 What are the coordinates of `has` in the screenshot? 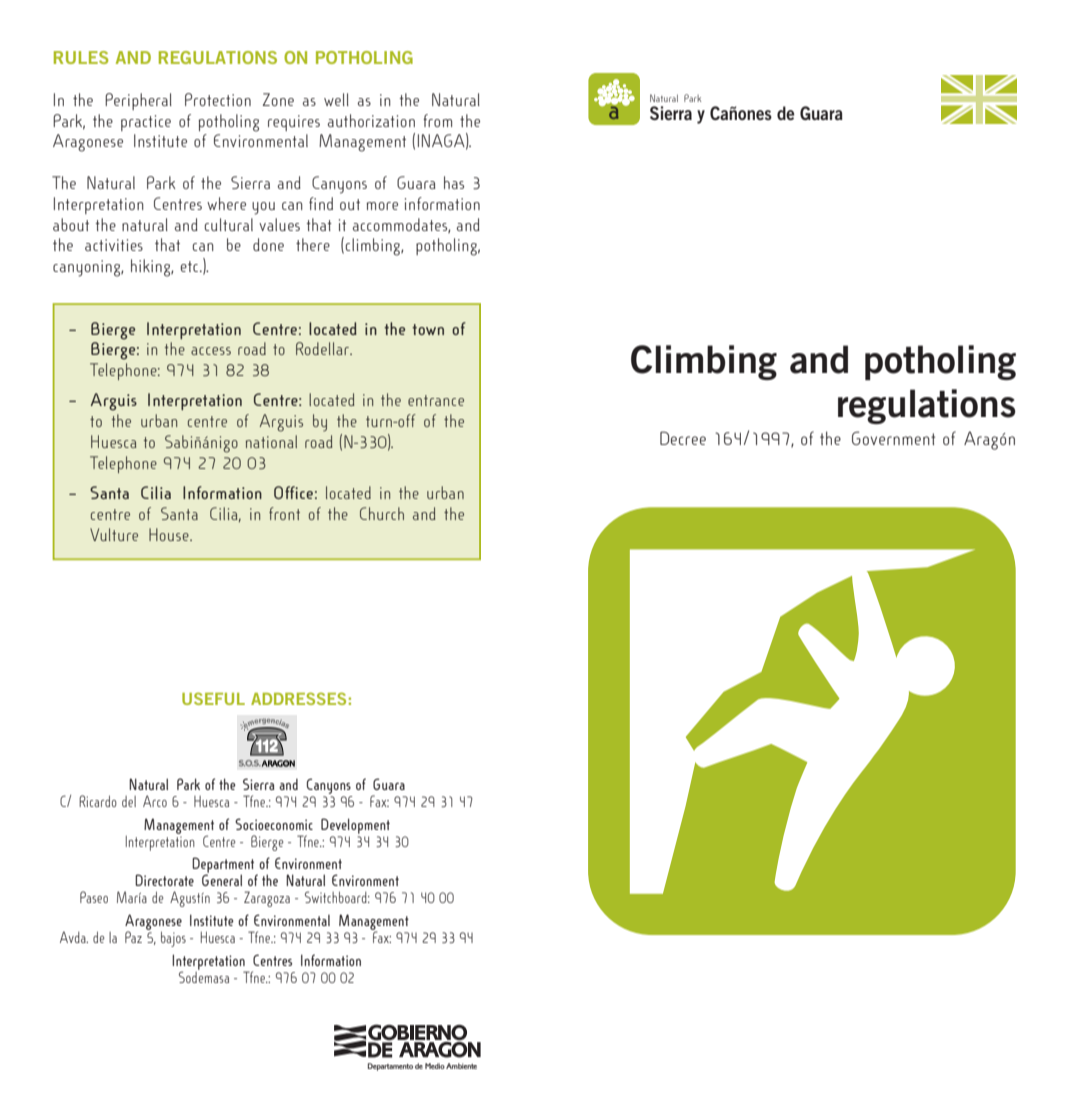 It's located at (454, 182).
